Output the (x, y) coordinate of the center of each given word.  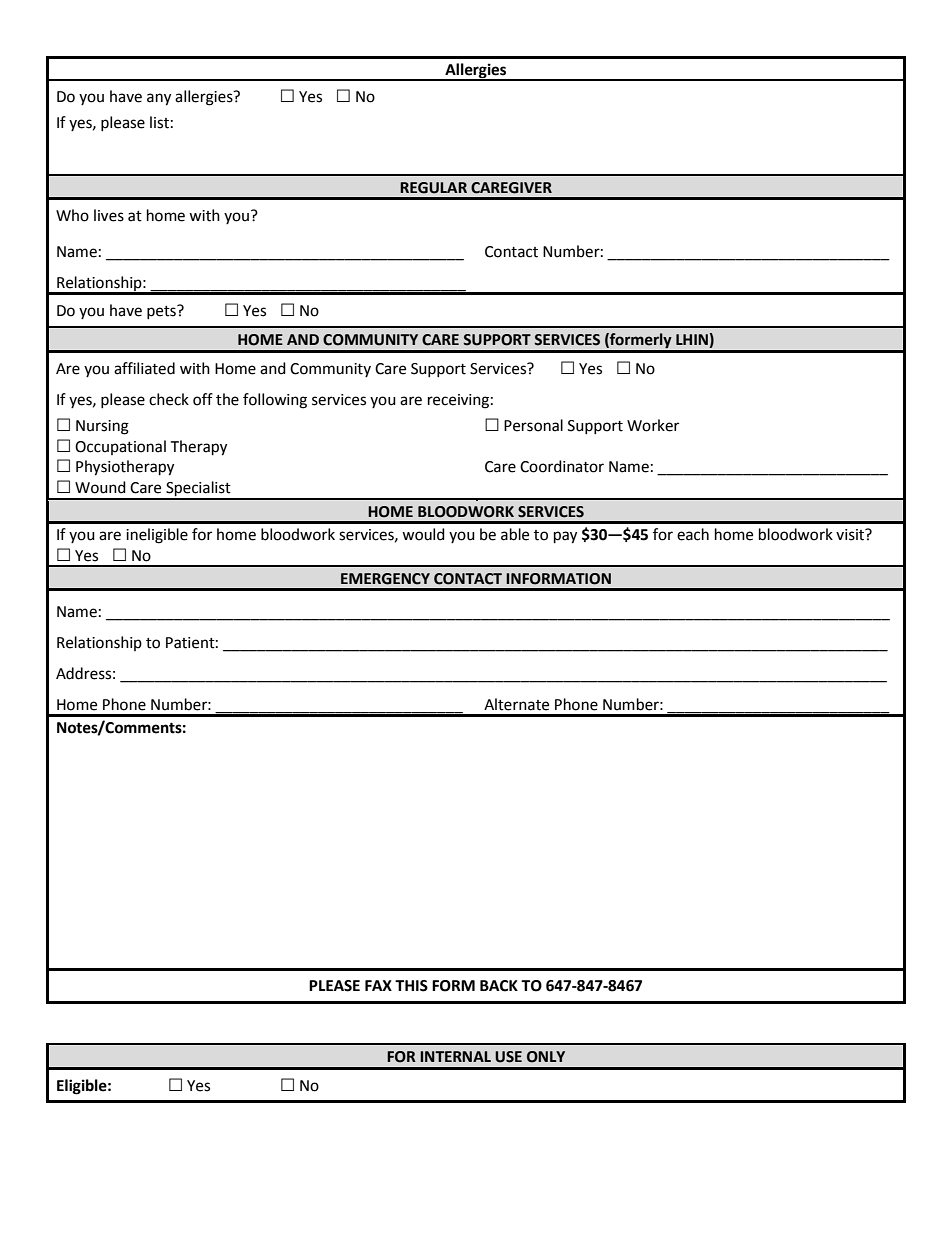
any (159, 99)
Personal (533, 425)
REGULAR (433, 188)
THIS (411, 986)
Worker (653, 425)
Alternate (516, 704)
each (693, 534)
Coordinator (562, 466)
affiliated (144, 368)
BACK (499, 986)
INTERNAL (455, 1056)
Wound (100, 487)
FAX (378, 985)
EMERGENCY (385, 579)
